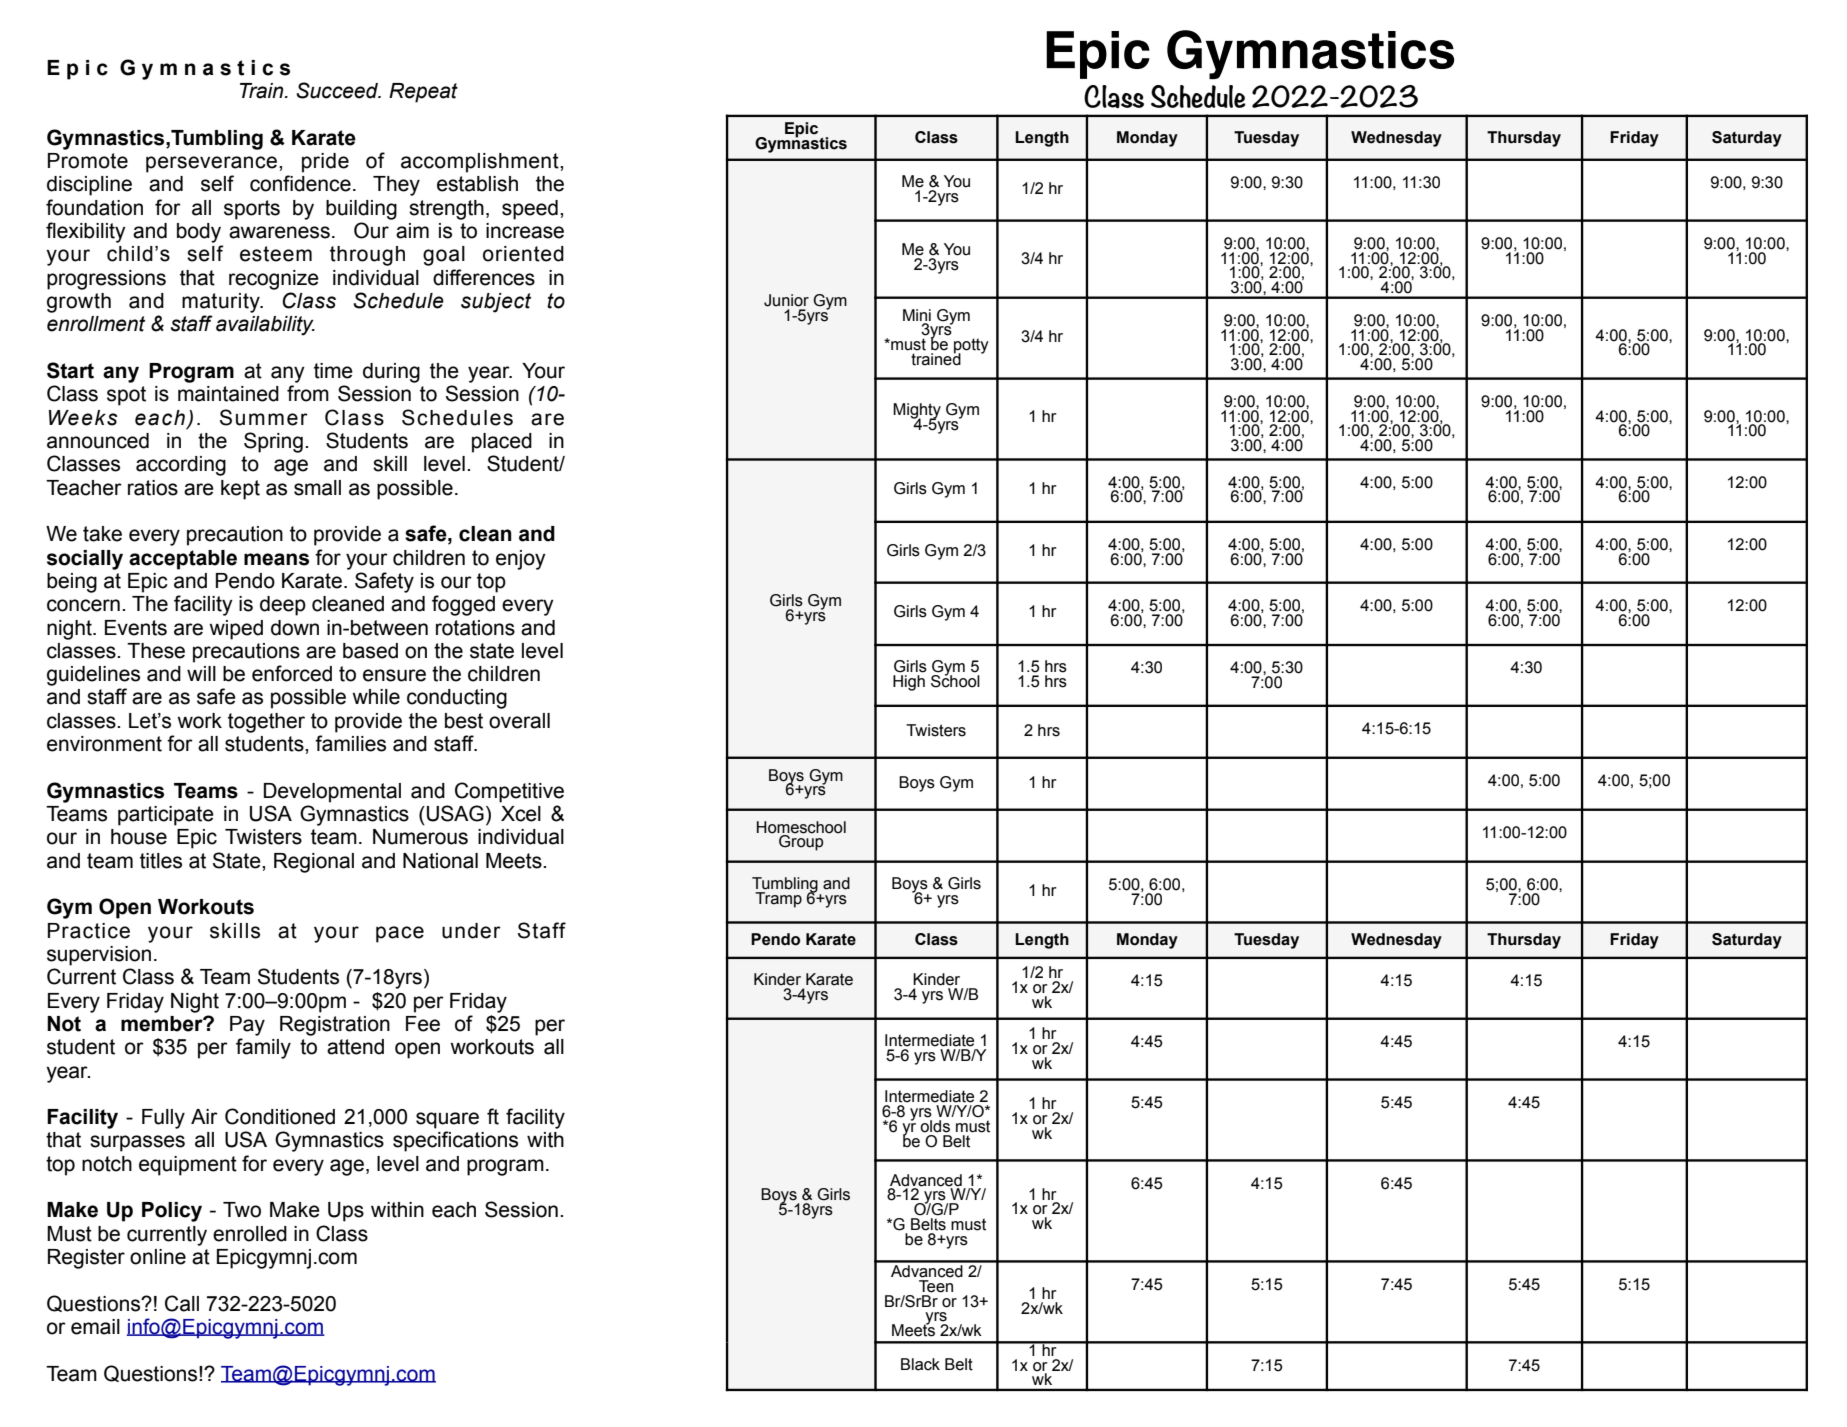 This image has width=1847, height=1427. What do you see at coordinates (481, 163) in the image?
I see `accomplishment` at bounding box center [481, 163].
